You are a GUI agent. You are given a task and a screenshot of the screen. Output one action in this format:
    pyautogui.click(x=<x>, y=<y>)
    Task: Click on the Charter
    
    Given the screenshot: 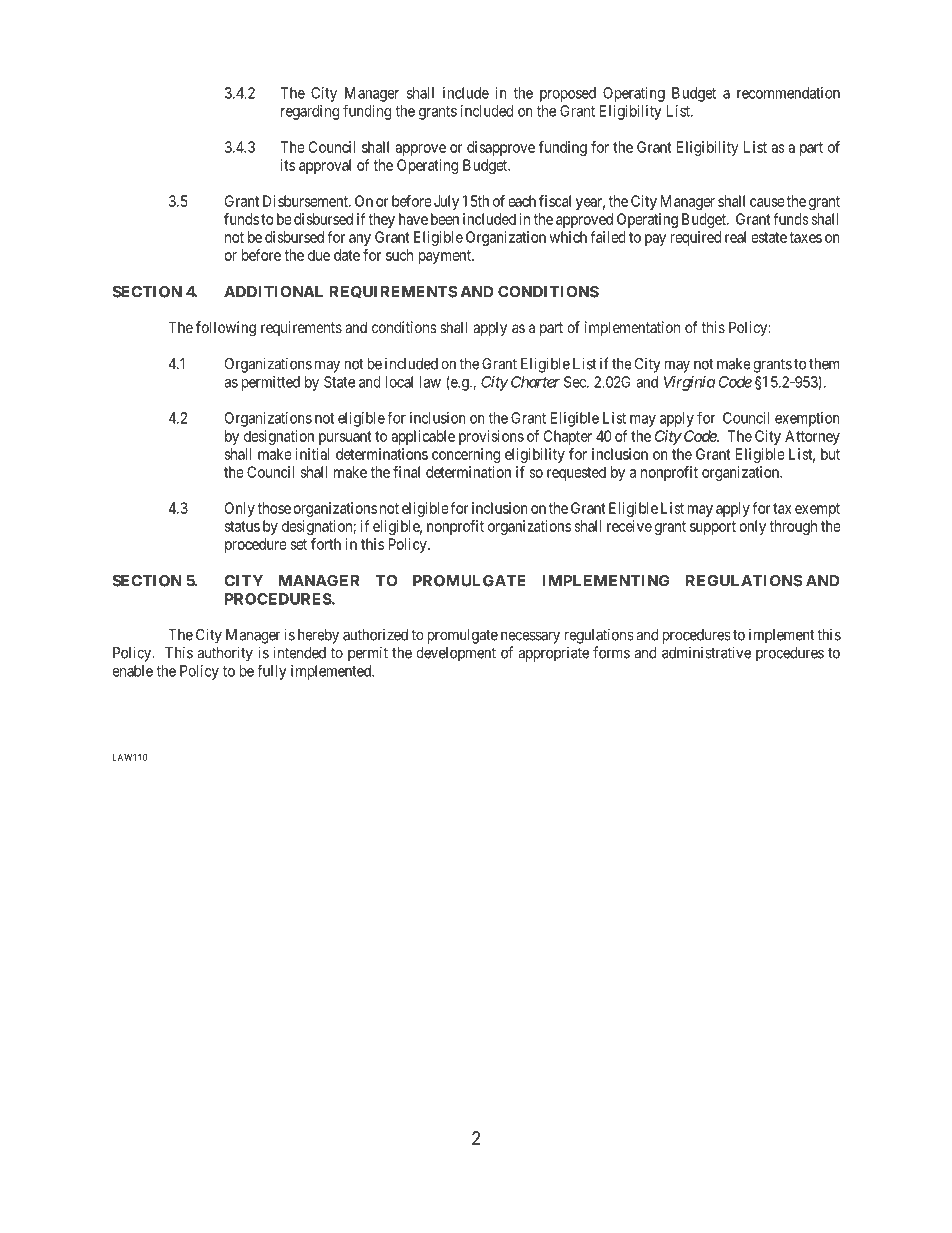 What is the action you would take?
    pyautogui.click(x=535, y=382)
